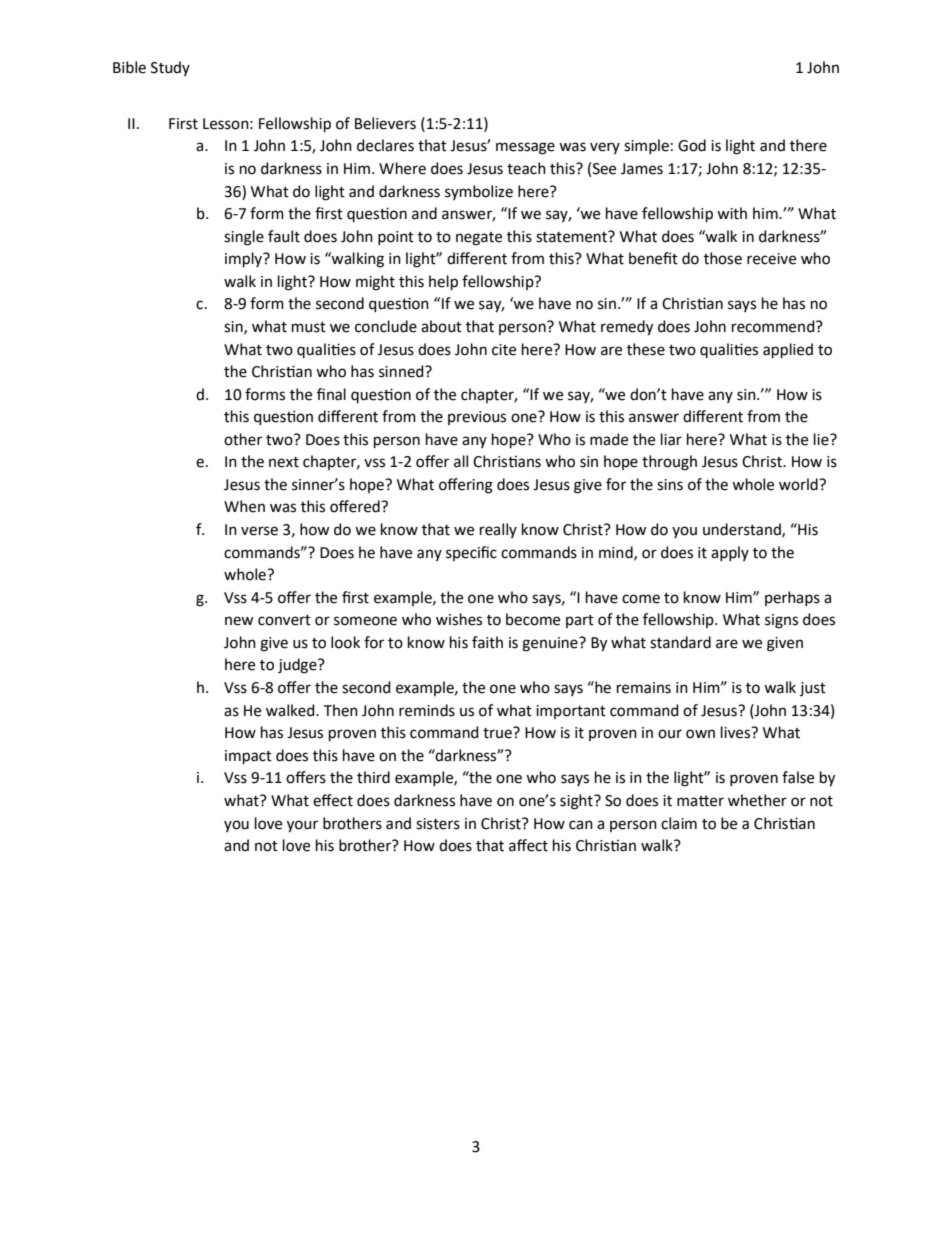 This page has width=952, height=1233. I want to click on wishes, so click(459, 619).
